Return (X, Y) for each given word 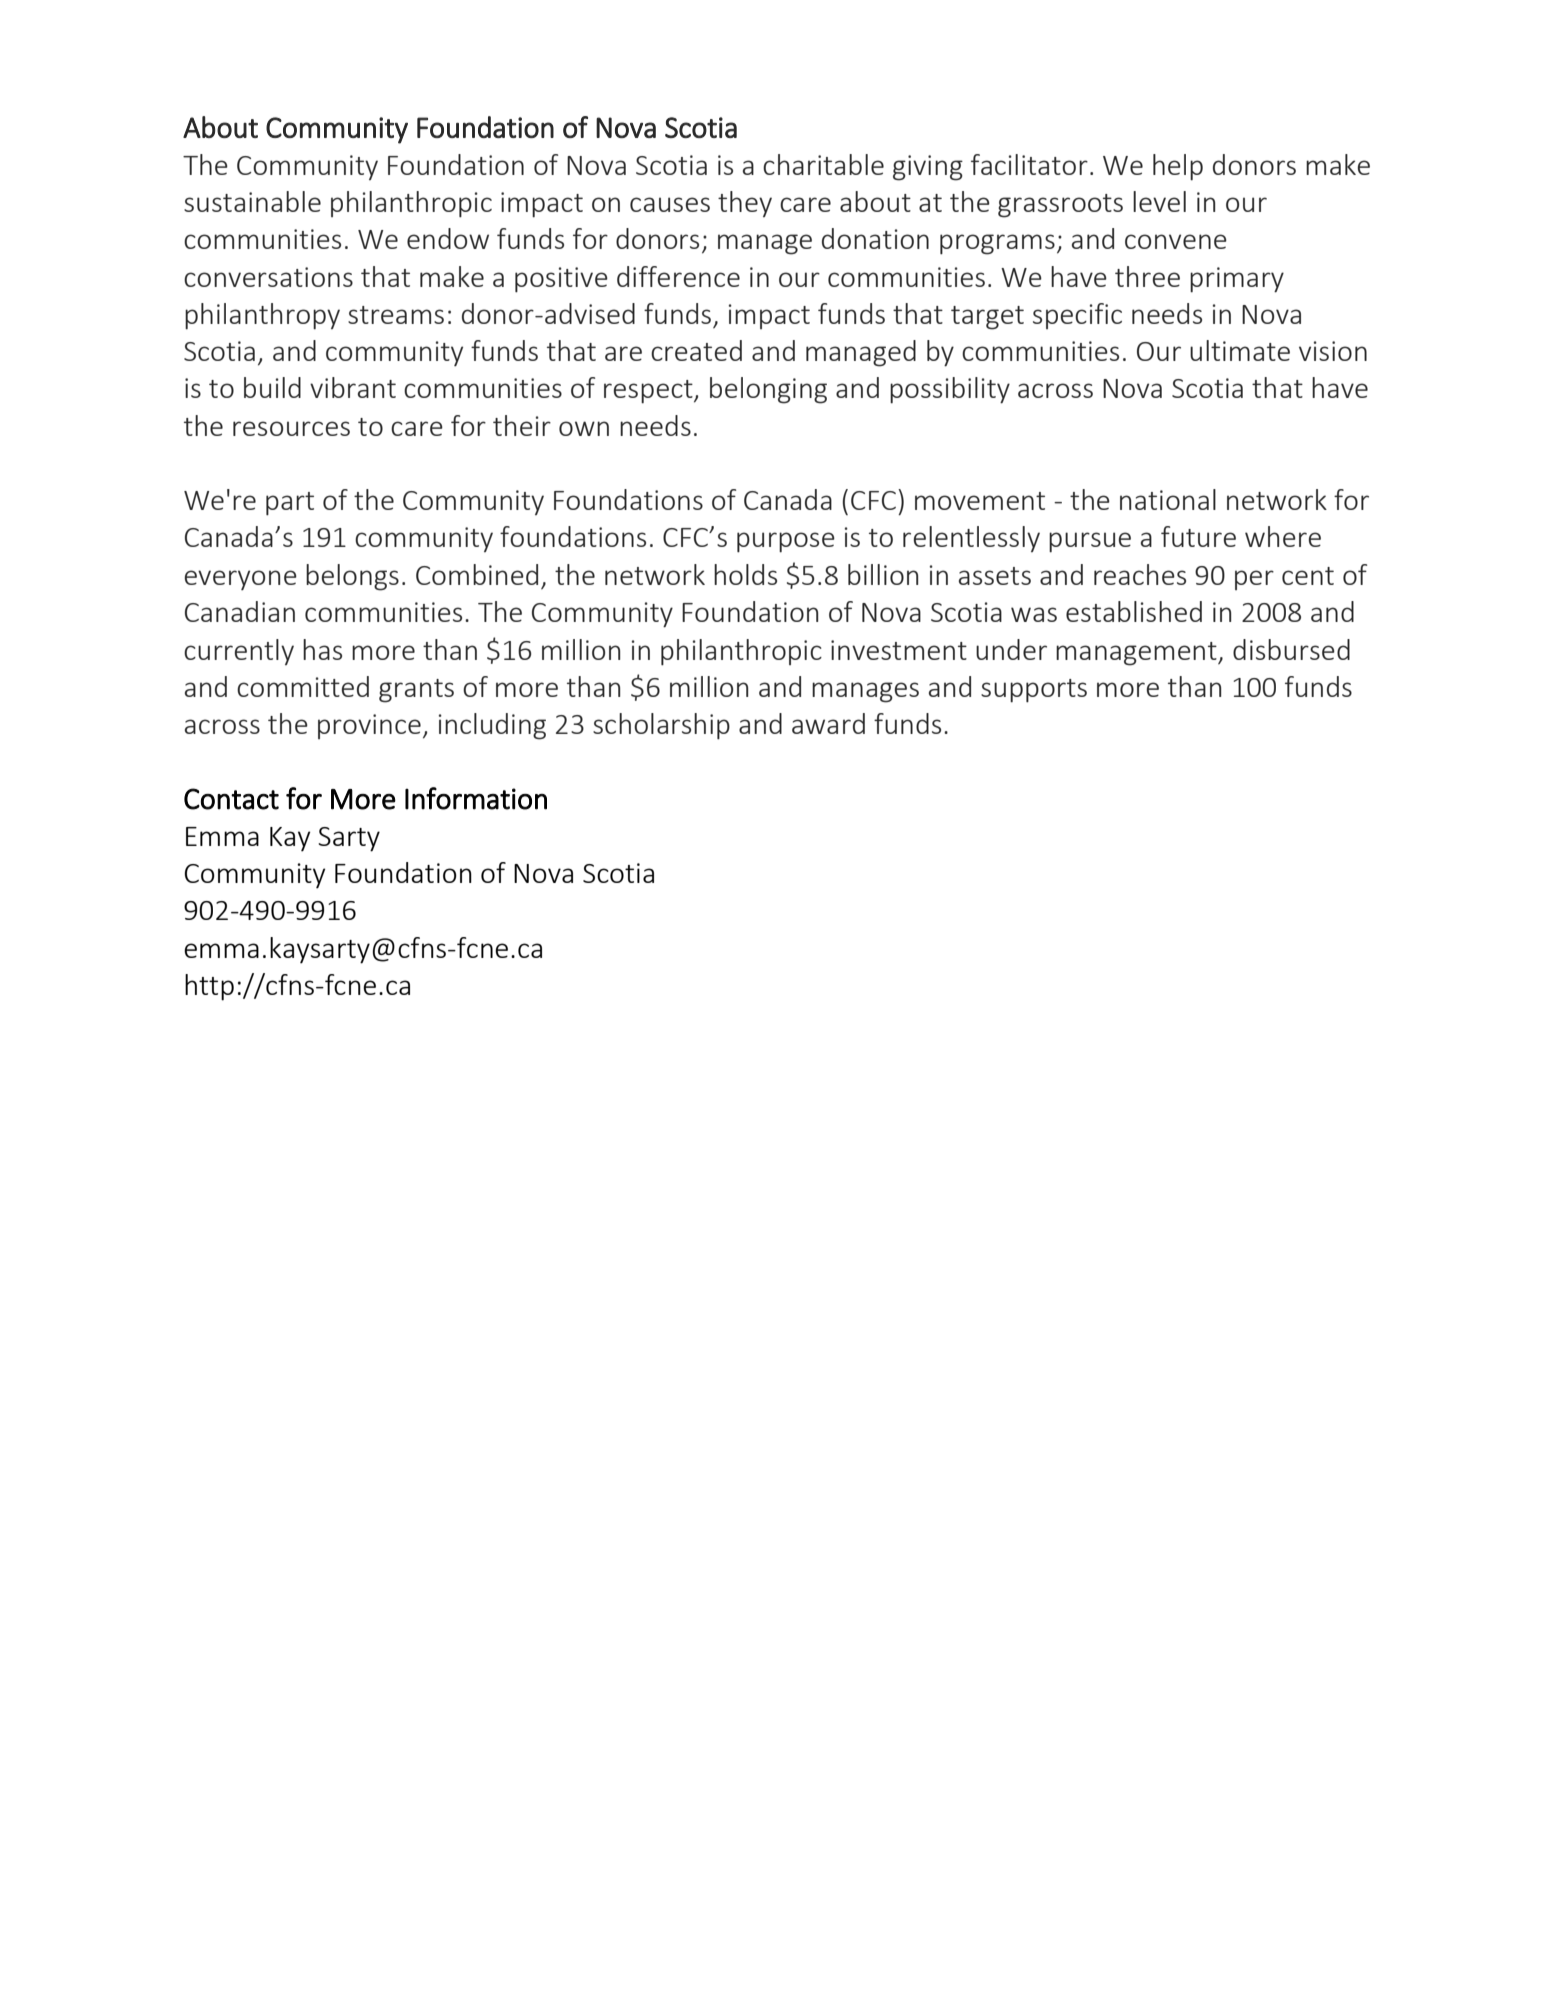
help (1178, 167)
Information (476, 798)
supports (1034, 691)
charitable (823, 164)
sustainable (252, 201)
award (828, 723)
